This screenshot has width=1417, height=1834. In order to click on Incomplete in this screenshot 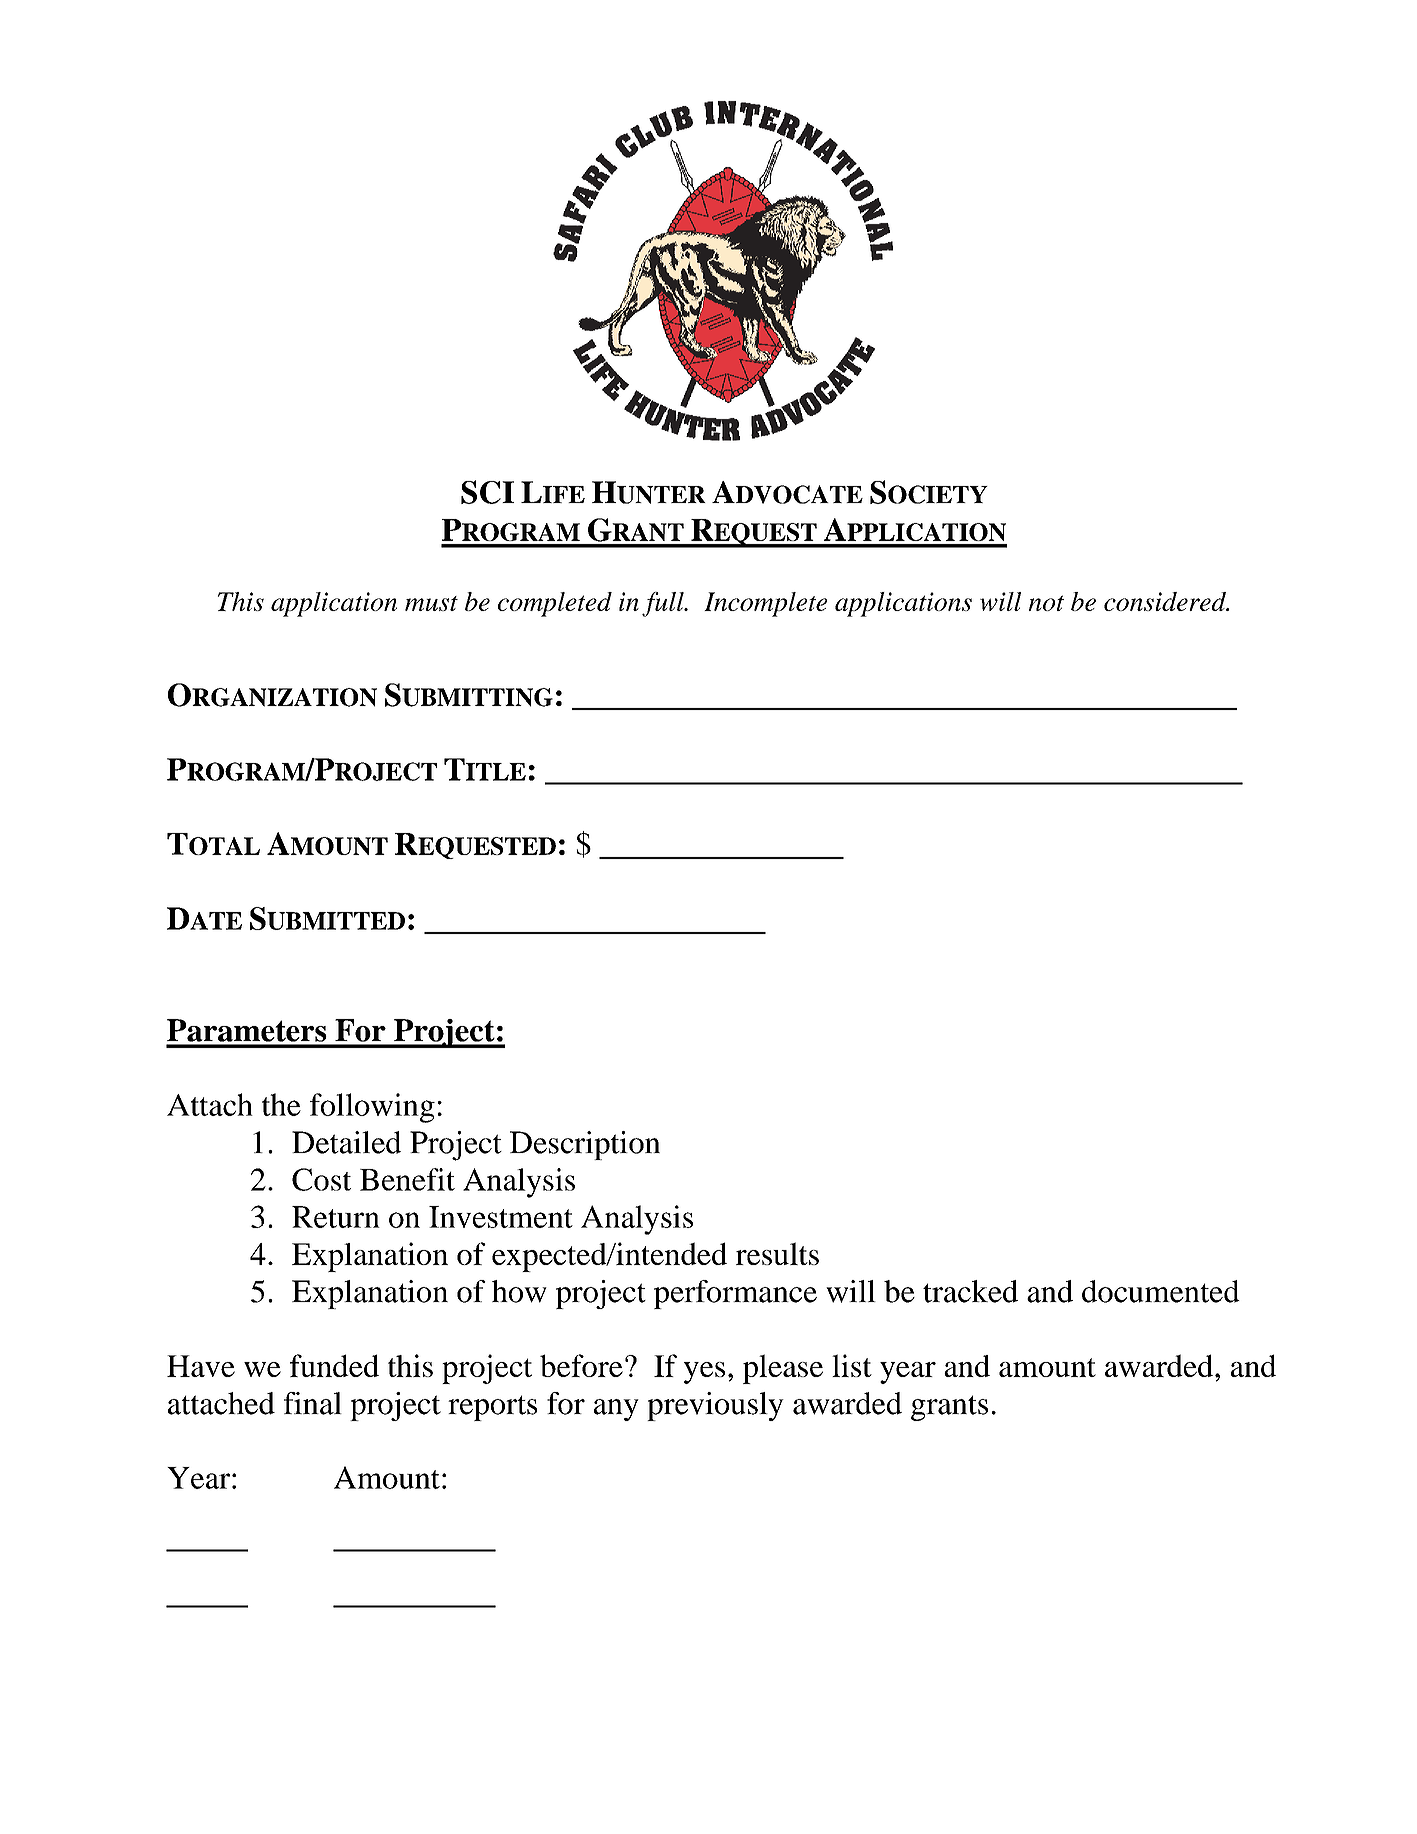, I will do `click(765, 604)`.
